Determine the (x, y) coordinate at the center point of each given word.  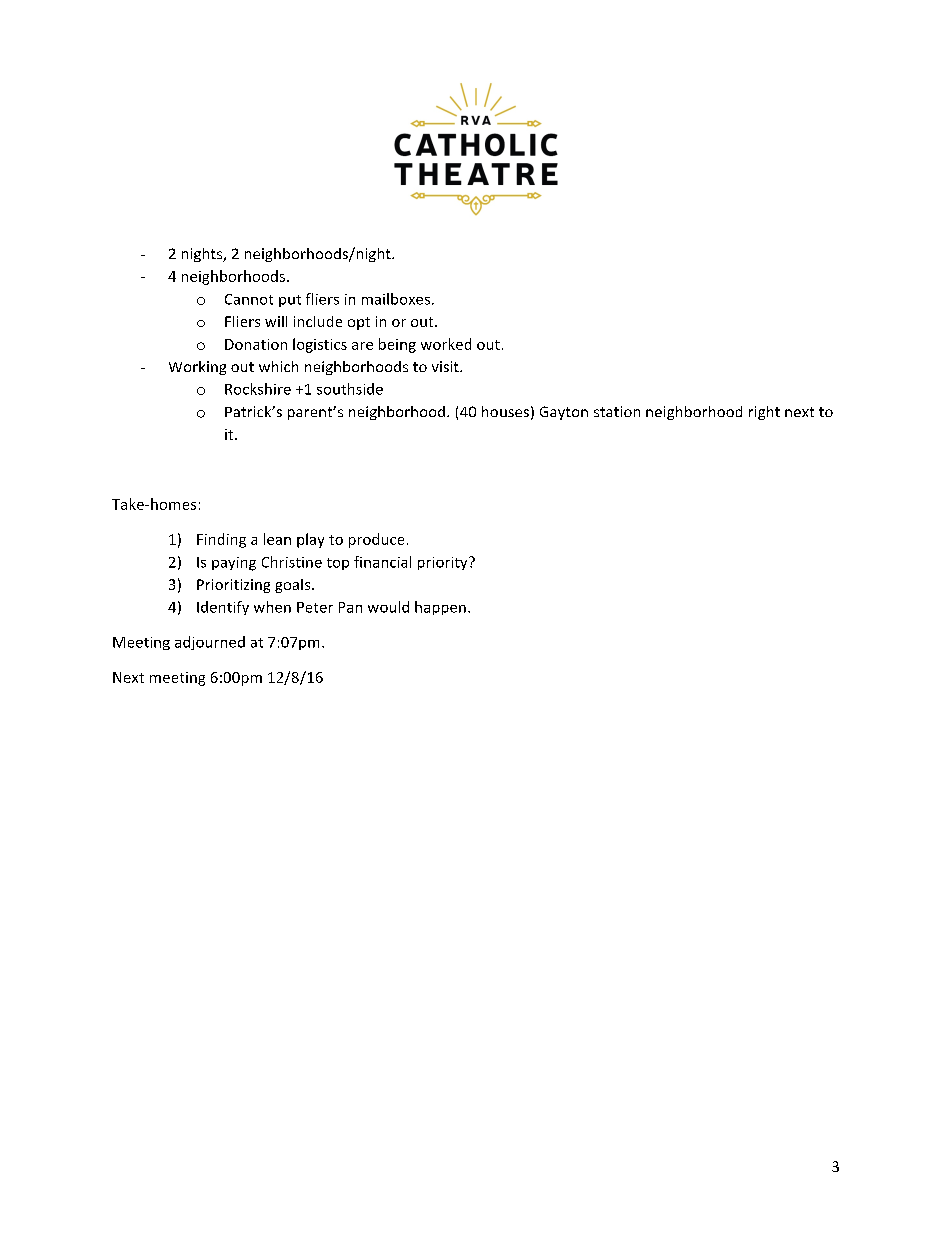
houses (505, 411)
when (272, 607)
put (290, 301)
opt (359, 323)
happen (440, 608)
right (764, 413)
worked (446, 344)
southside (350, 389)
